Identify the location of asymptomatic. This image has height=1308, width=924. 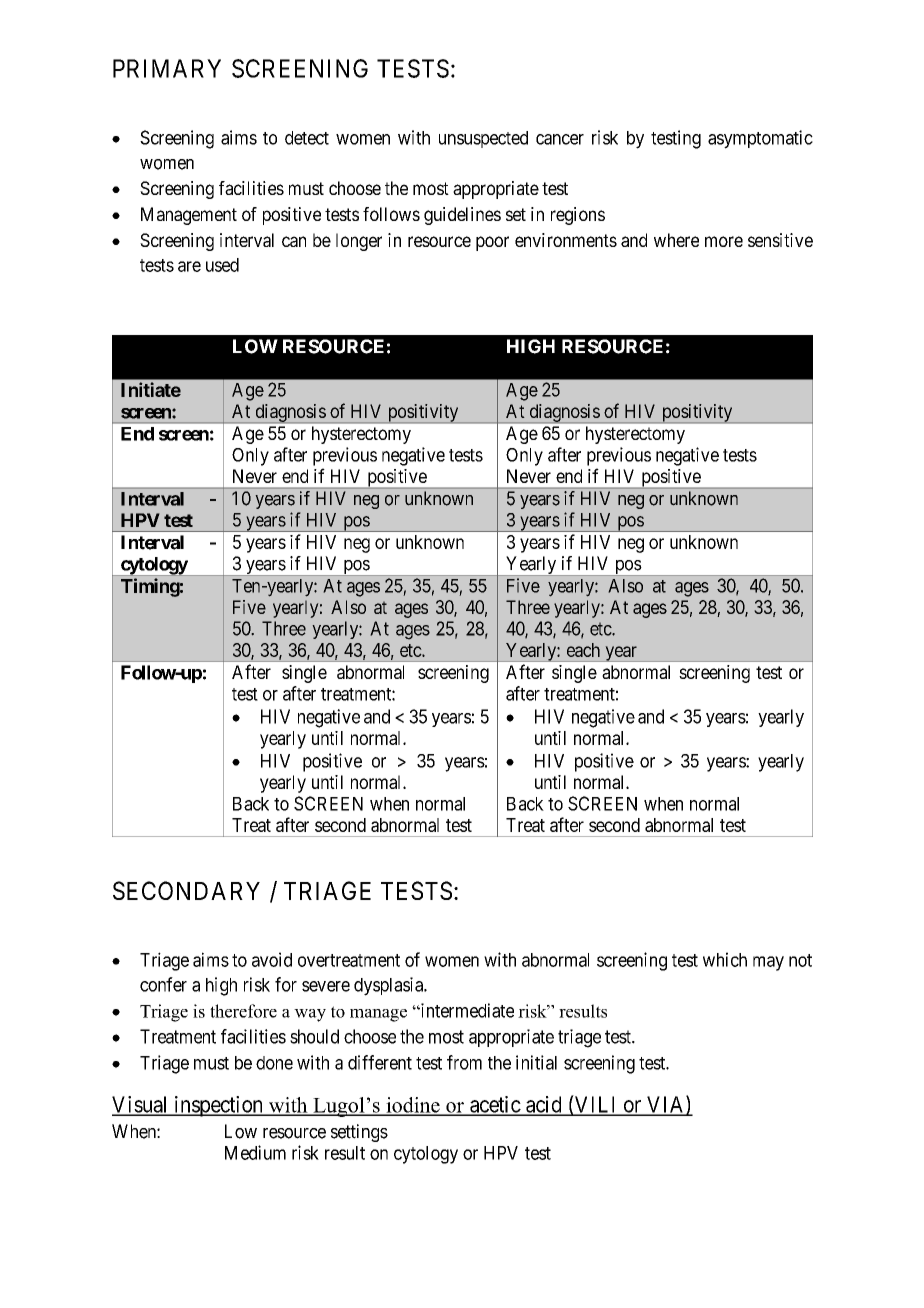
(760, 139).
